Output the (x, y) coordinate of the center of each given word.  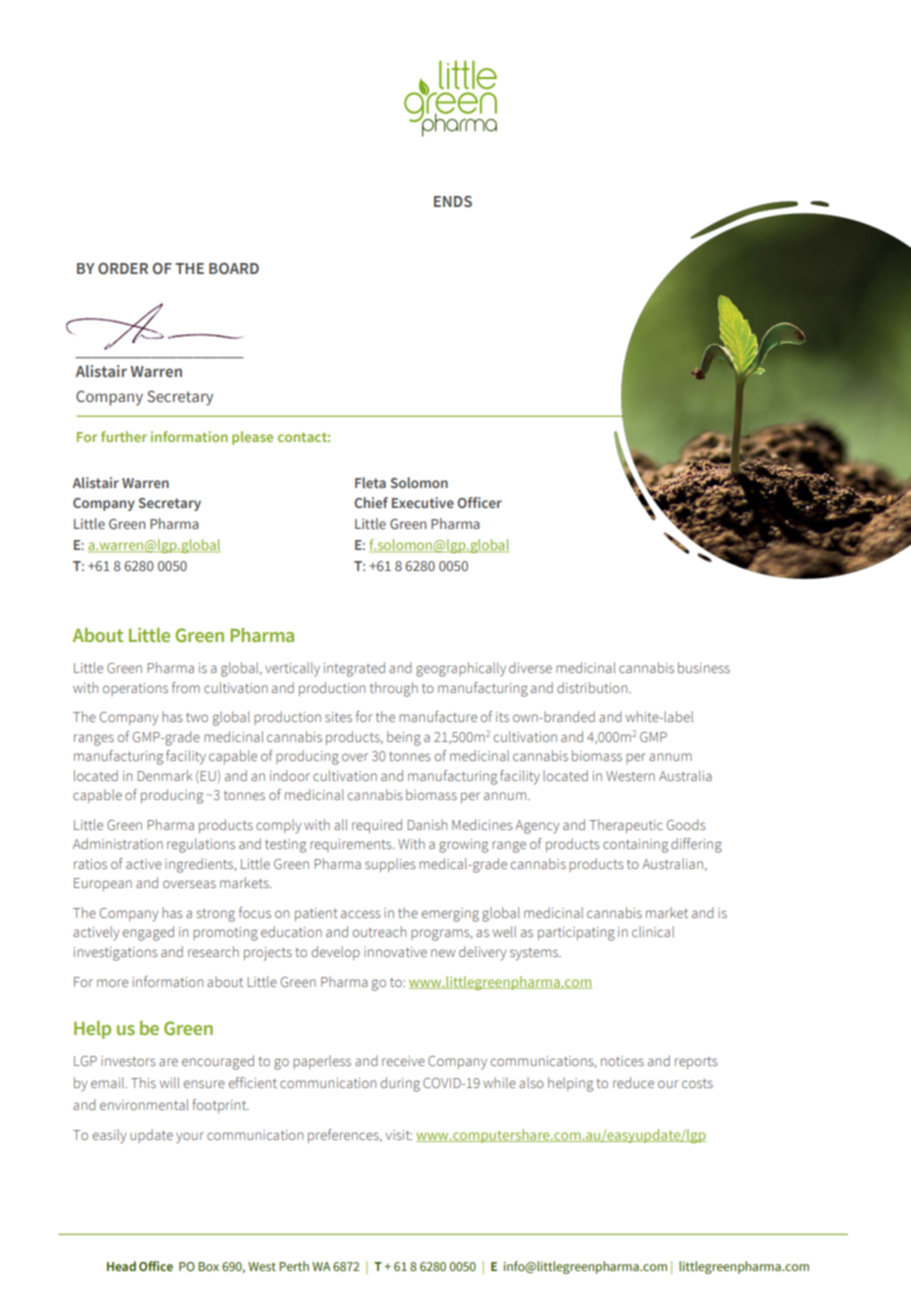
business (704, 667)
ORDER (123, 268)
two (197, 717)
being (404, 738)
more (112, 983)
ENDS (453, 201)
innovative (395, 952)
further (124, 436)
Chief (371, 502)
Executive (423, 502)
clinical (653, 931)
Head (121, 1266)
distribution (593, 687)
